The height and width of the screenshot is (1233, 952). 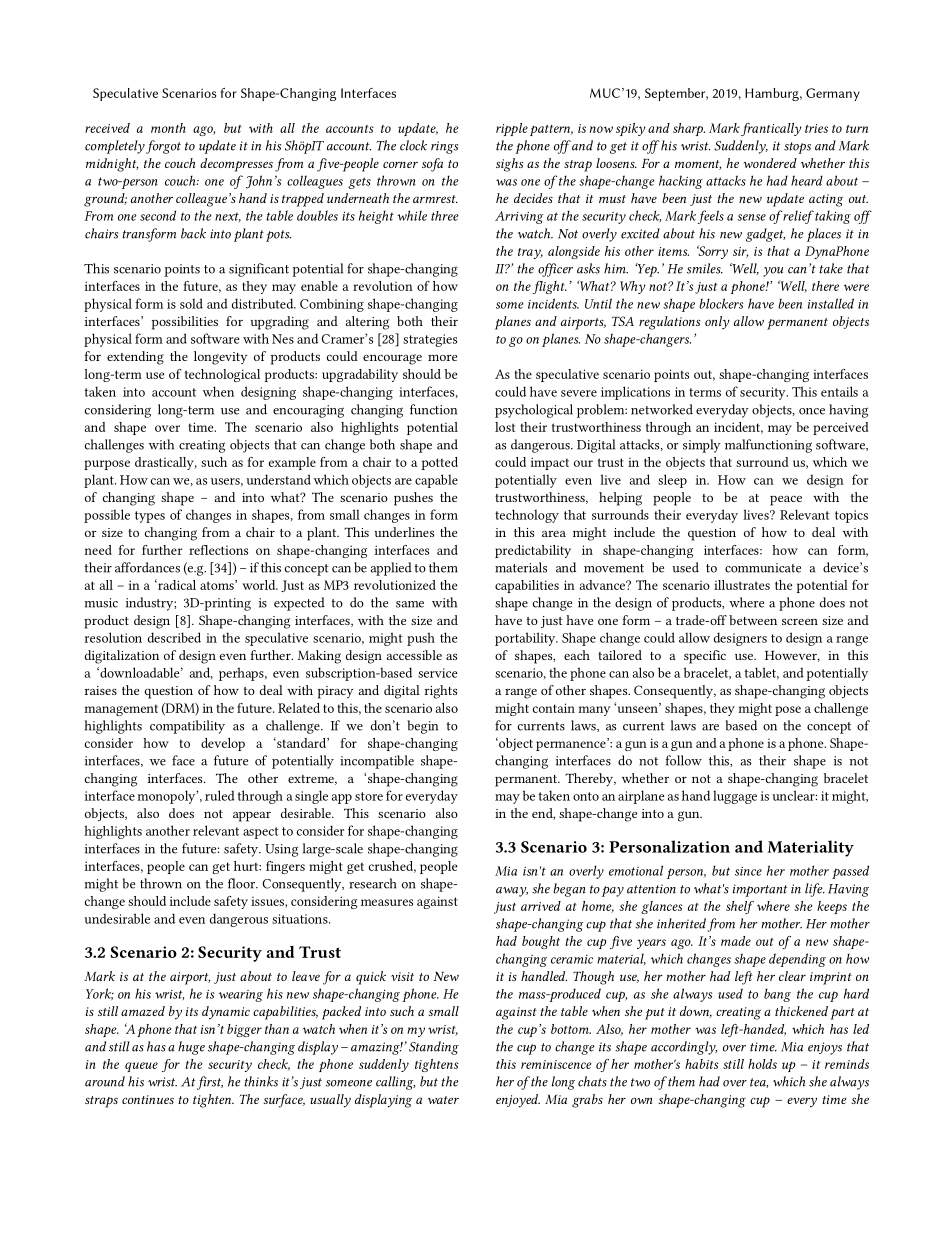 What do you see at coordinates (526, 639) in the screenshot?
I see `portability` at bounding box center [526, 639].
